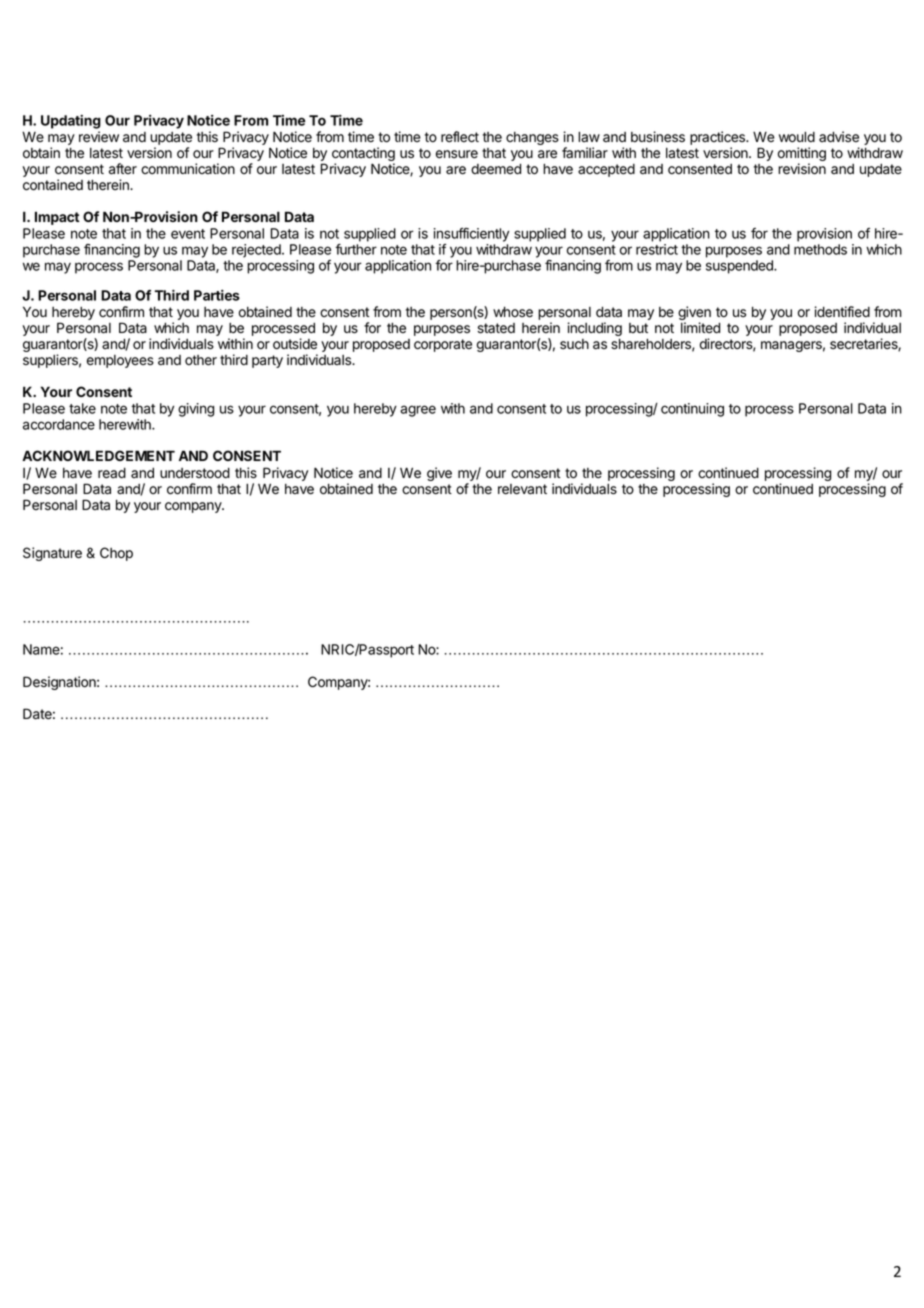 The image size is (924, 1308). What do you see at coordinates (99, 137) in the screenshot?
I see `review` at bounding box center [99, 137].
